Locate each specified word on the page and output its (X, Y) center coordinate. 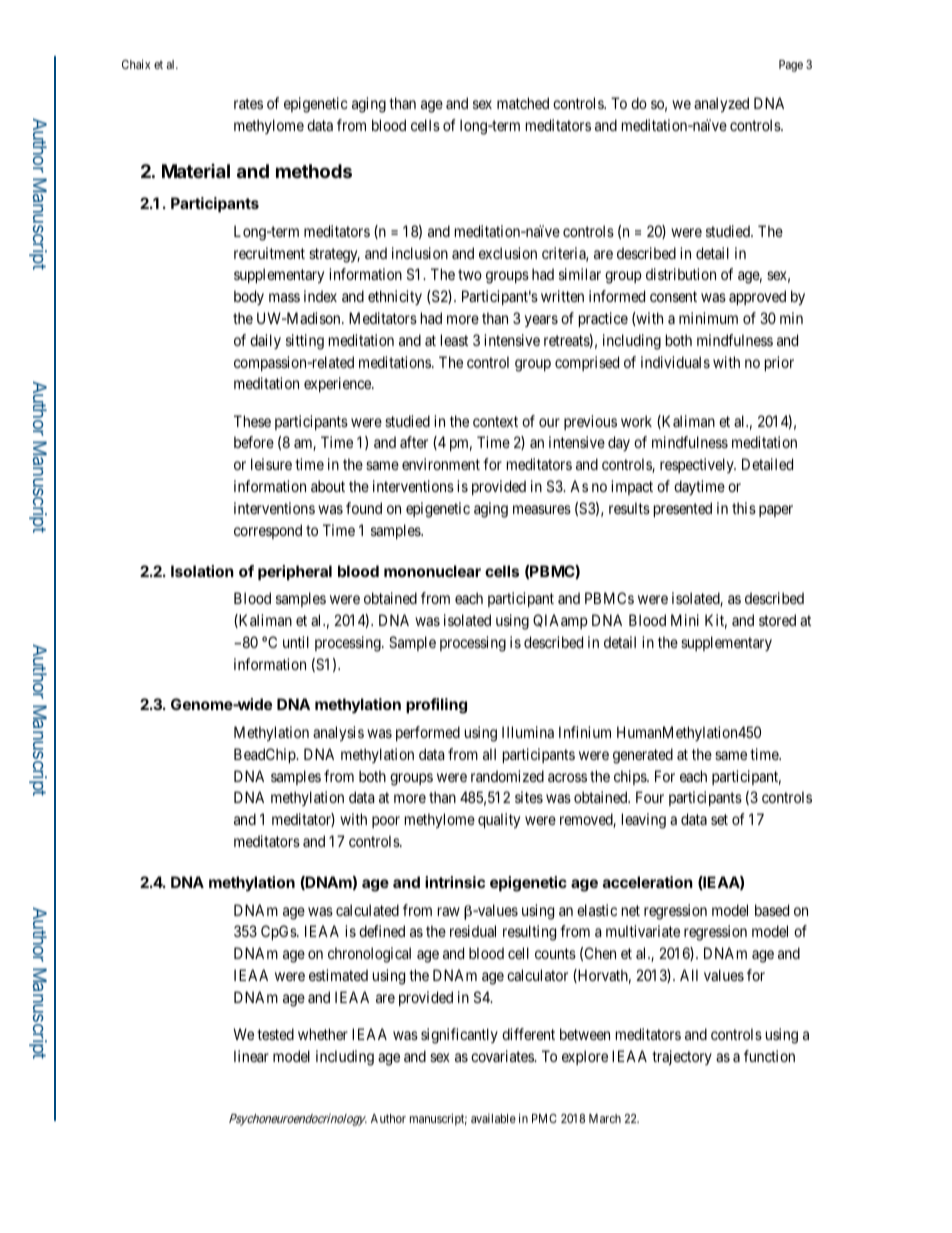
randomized (507, 776)
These (252, 421)
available (493, 1118)
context (495, 421)
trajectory (682, 1057)
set (719, 819)
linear (251, 1056)
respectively (698, 465)
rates (248, 103)
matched (523, 103)
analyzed (721, 104)
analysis (338, 733)
